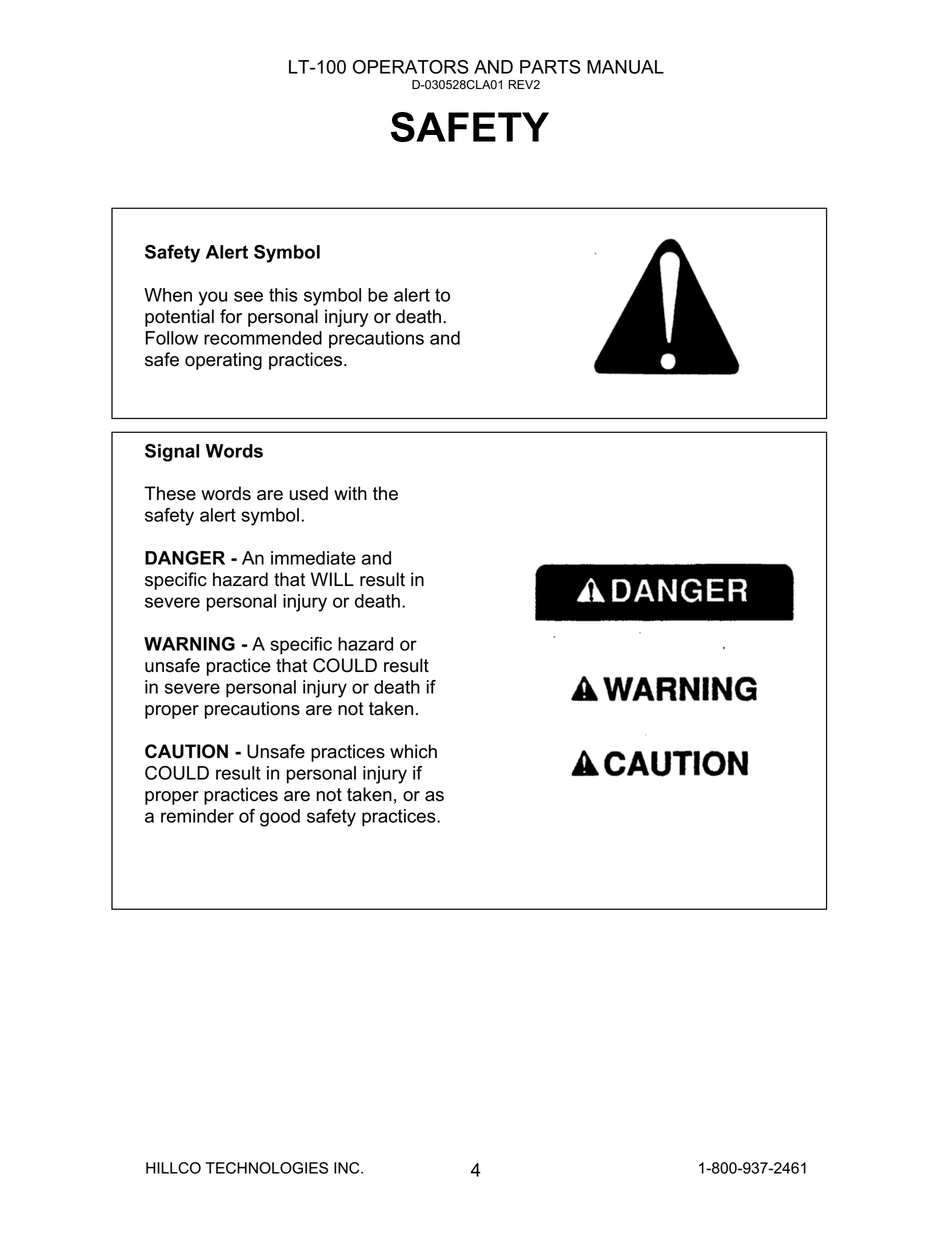  What do you see at coordinates (348, 1168) in the image?
I see `INC` at bounding box center [348, 1168].
